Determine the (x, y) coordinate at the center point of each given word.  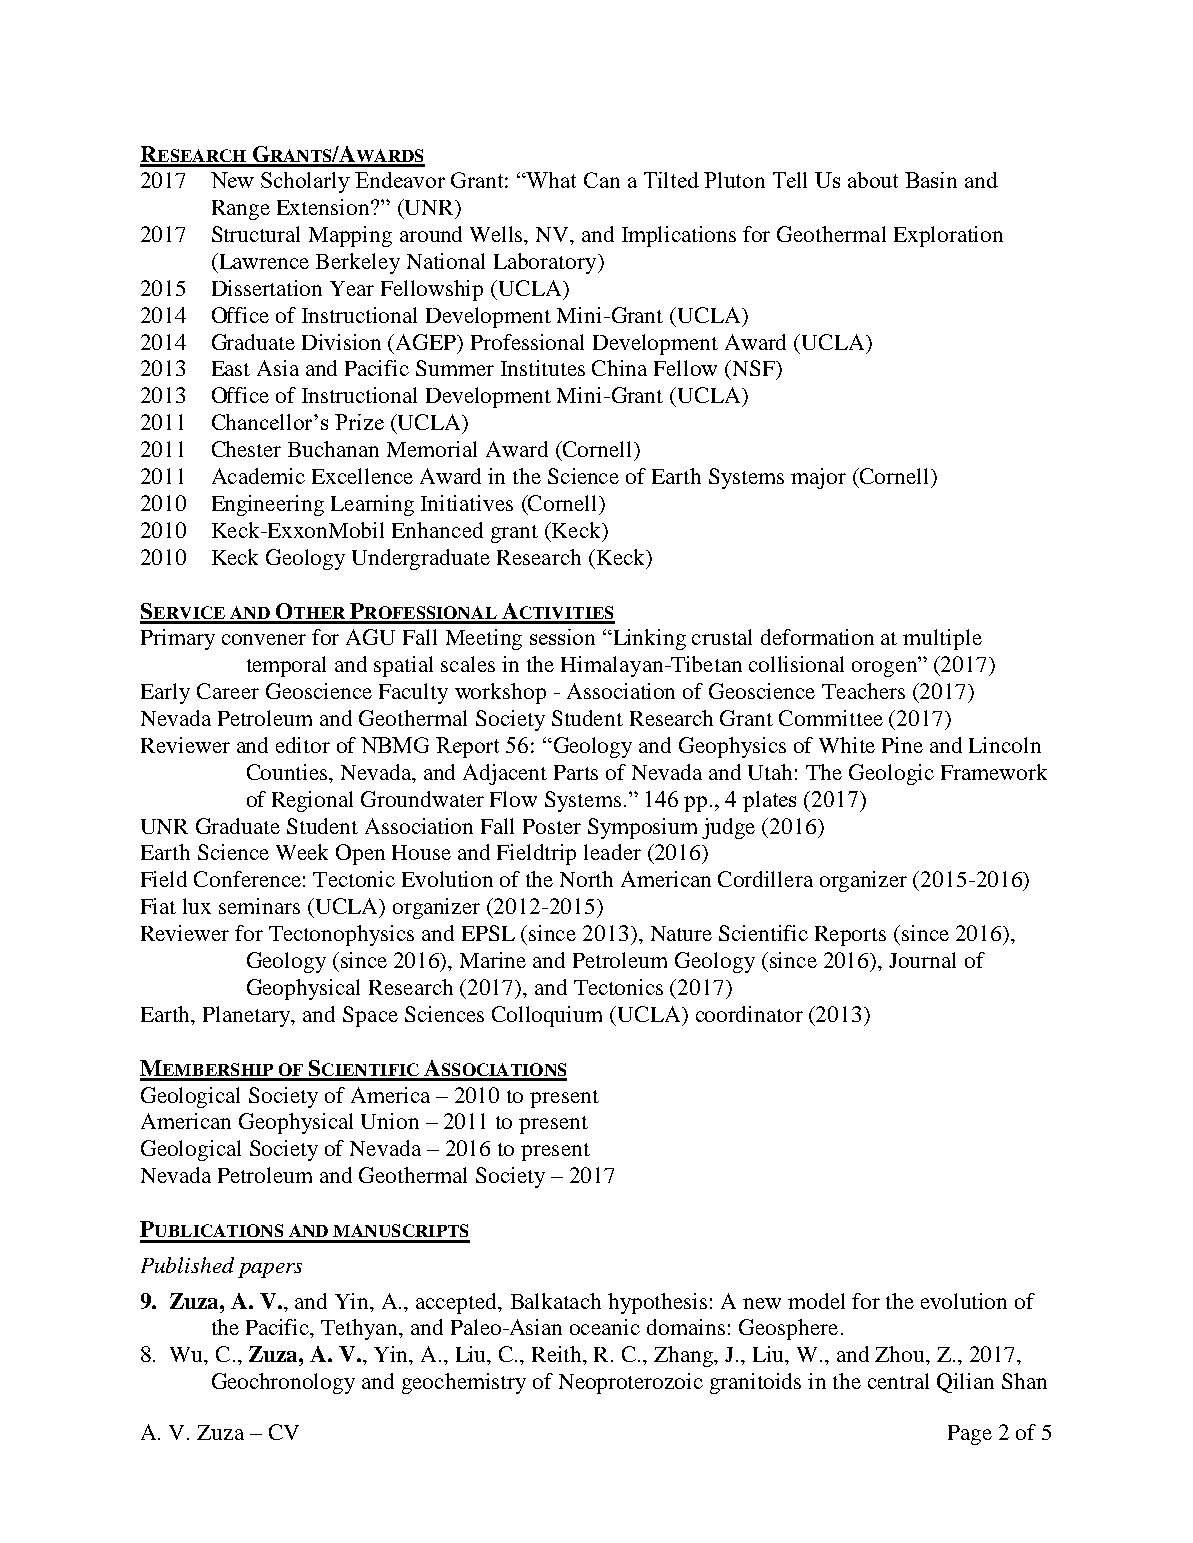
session (562, 637)
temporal (286, 666)
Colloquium (547, 1016)
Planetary (248, 1016)
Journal (922, 960)
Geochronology (283, 1383)
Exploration (948, 236)
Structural (256, 234)
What (550, 180)
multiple (942, 639)
